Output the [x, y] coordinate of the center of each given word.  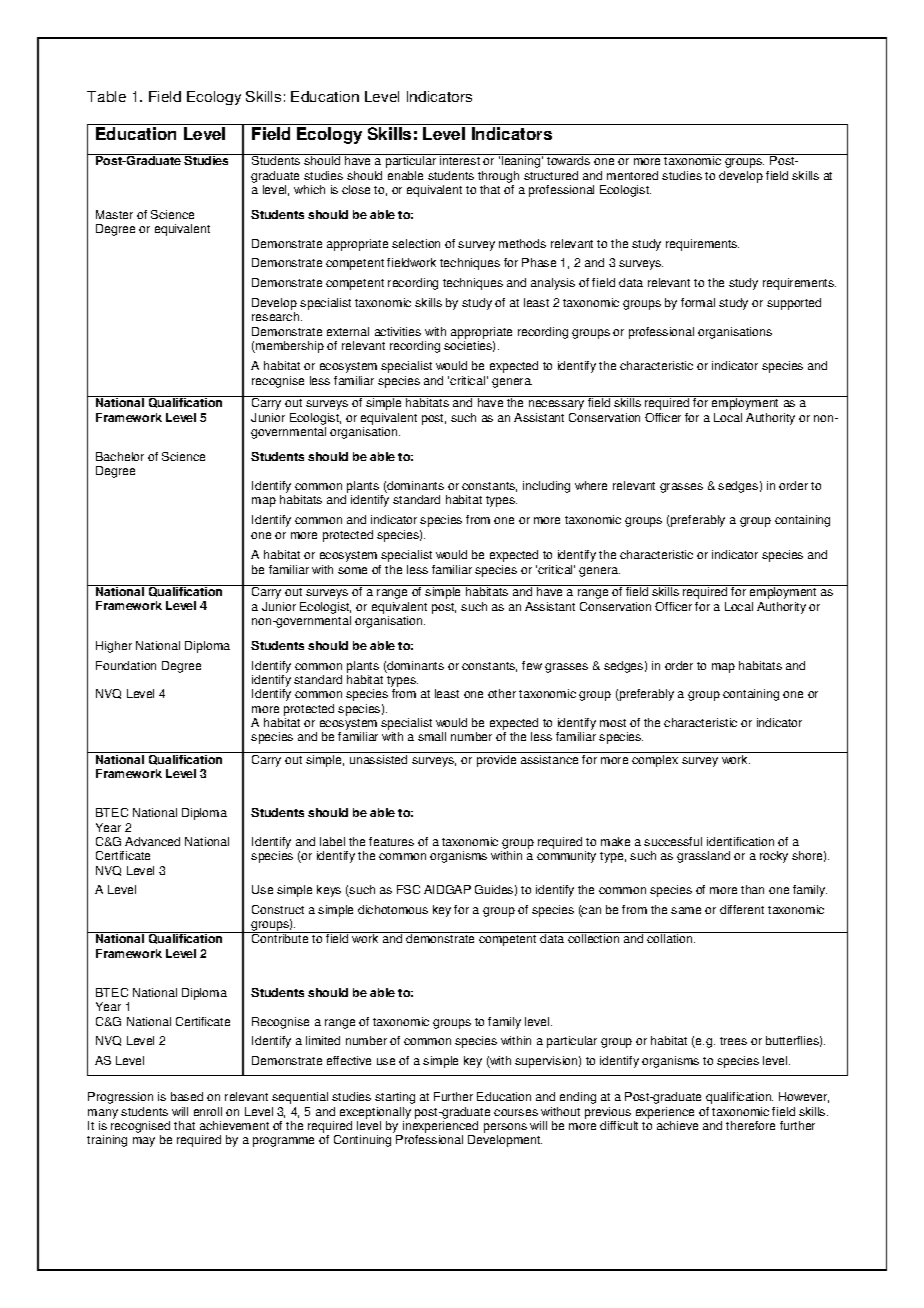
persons [505, 1129]
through [498, 177]
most [613, 723]
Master [114, 214]
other [502, 693]
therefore [750, 1125]
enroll [208, 1111]
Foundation [126, 665]
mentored [632, 175]
